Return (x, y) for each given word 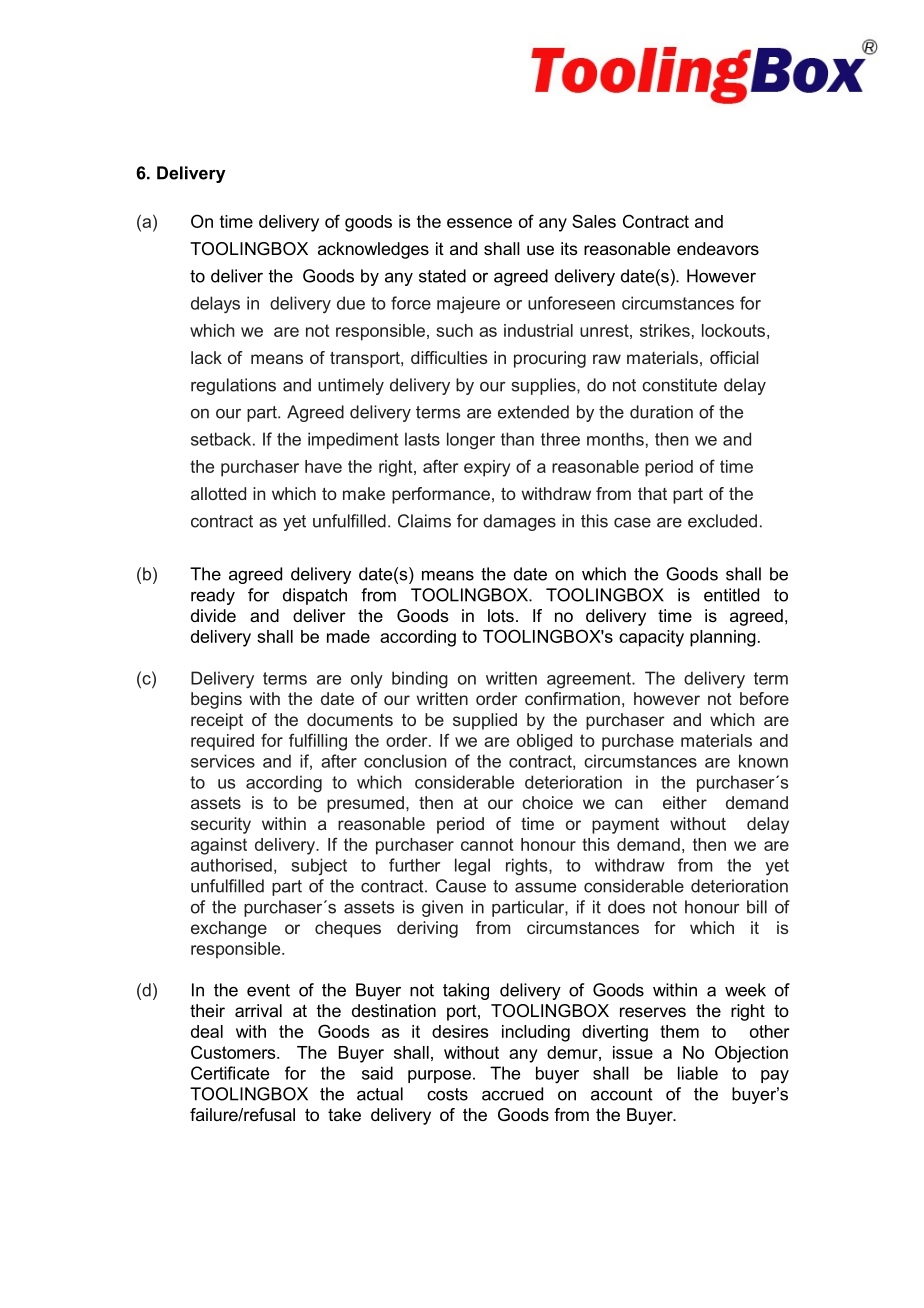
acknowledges (373, 250)
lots (501, 615)
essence (479, 223)
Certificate (230, 1073)
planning (723, 638)
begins (216, 700)
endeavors (718, 248)
